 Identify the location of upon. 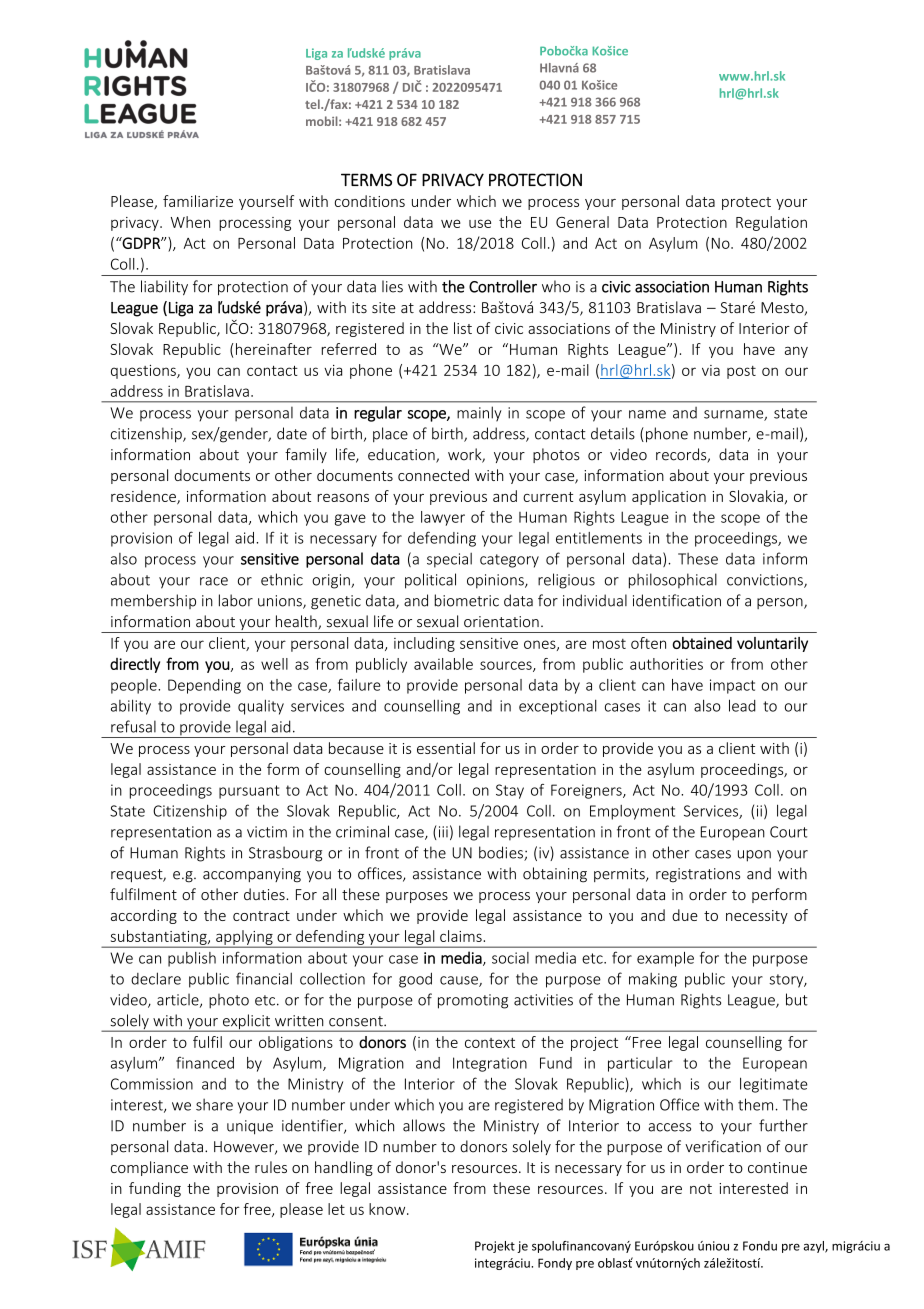
(754, 856).
